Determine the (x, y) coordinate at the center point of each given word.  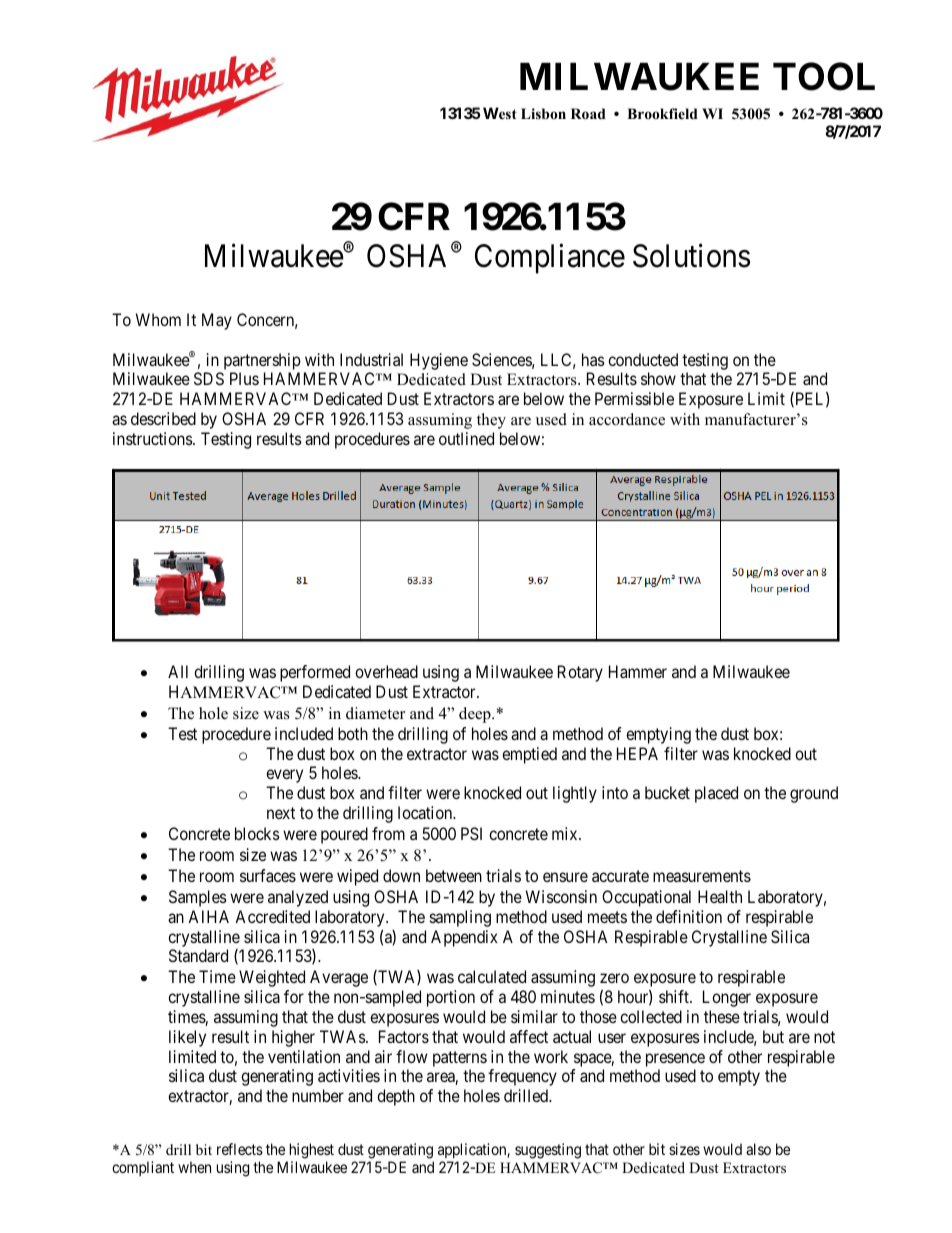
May (217, 321)
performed (315, 673)
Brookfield (662, 113)
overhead (386, 671)
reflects (240, 1149)
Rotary (580, 673)
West (500, 113)
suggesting (548, 1151)
